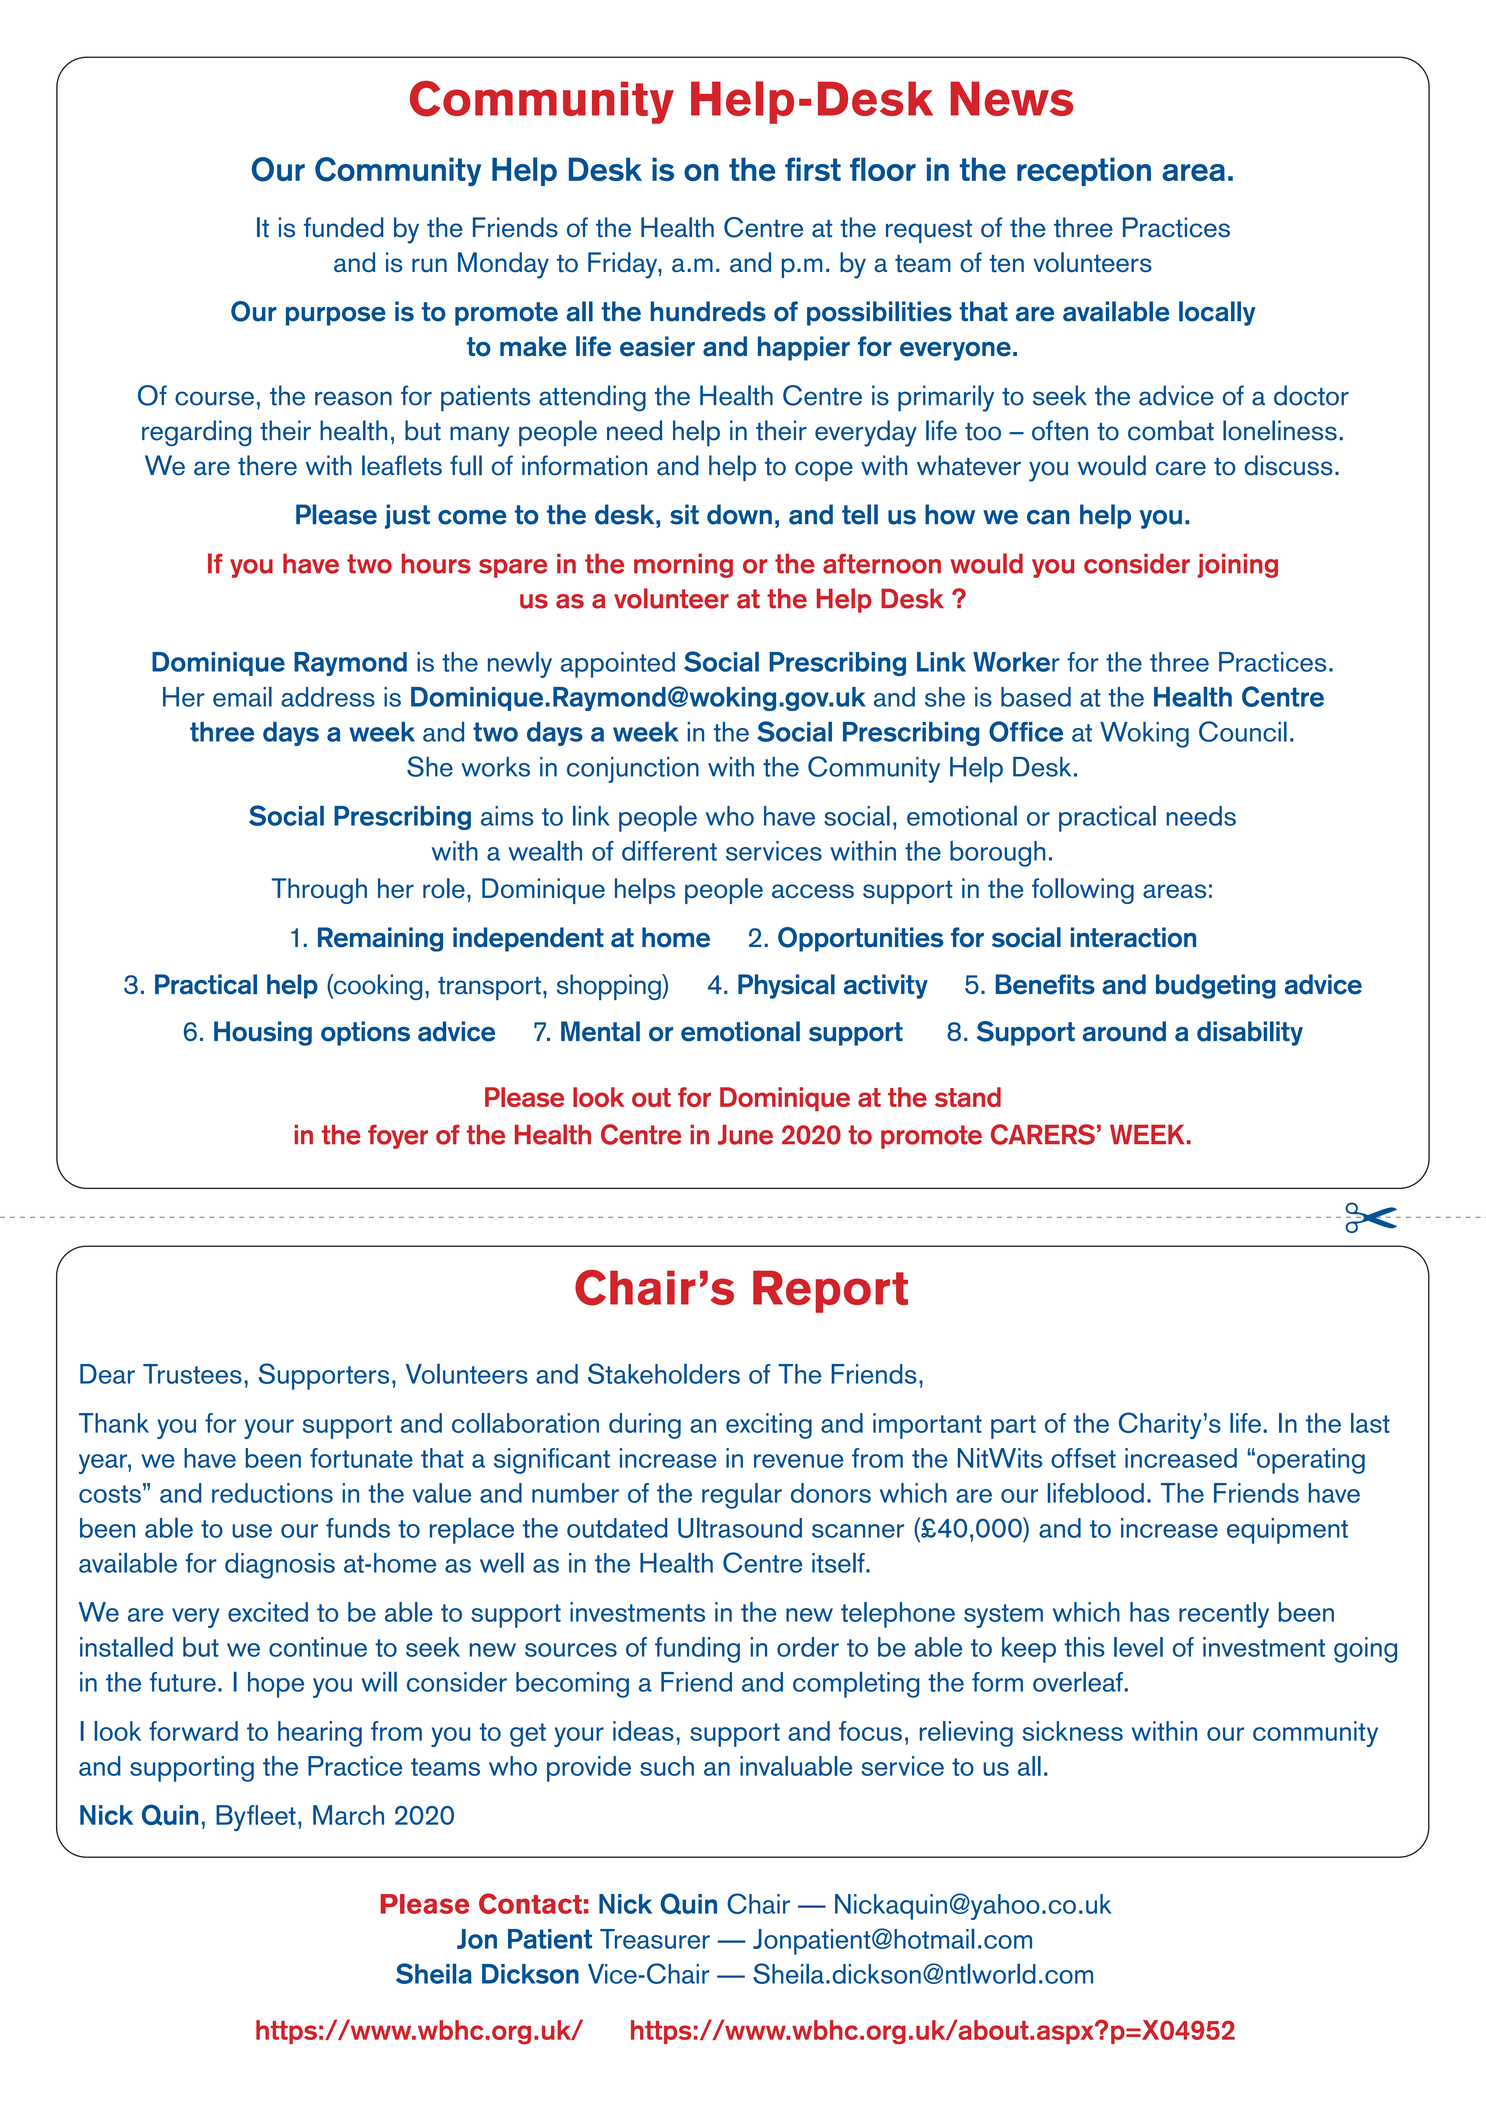  Describe the element at coordinates (1084, 171) in the screenshot. I see `reception` at that location.
